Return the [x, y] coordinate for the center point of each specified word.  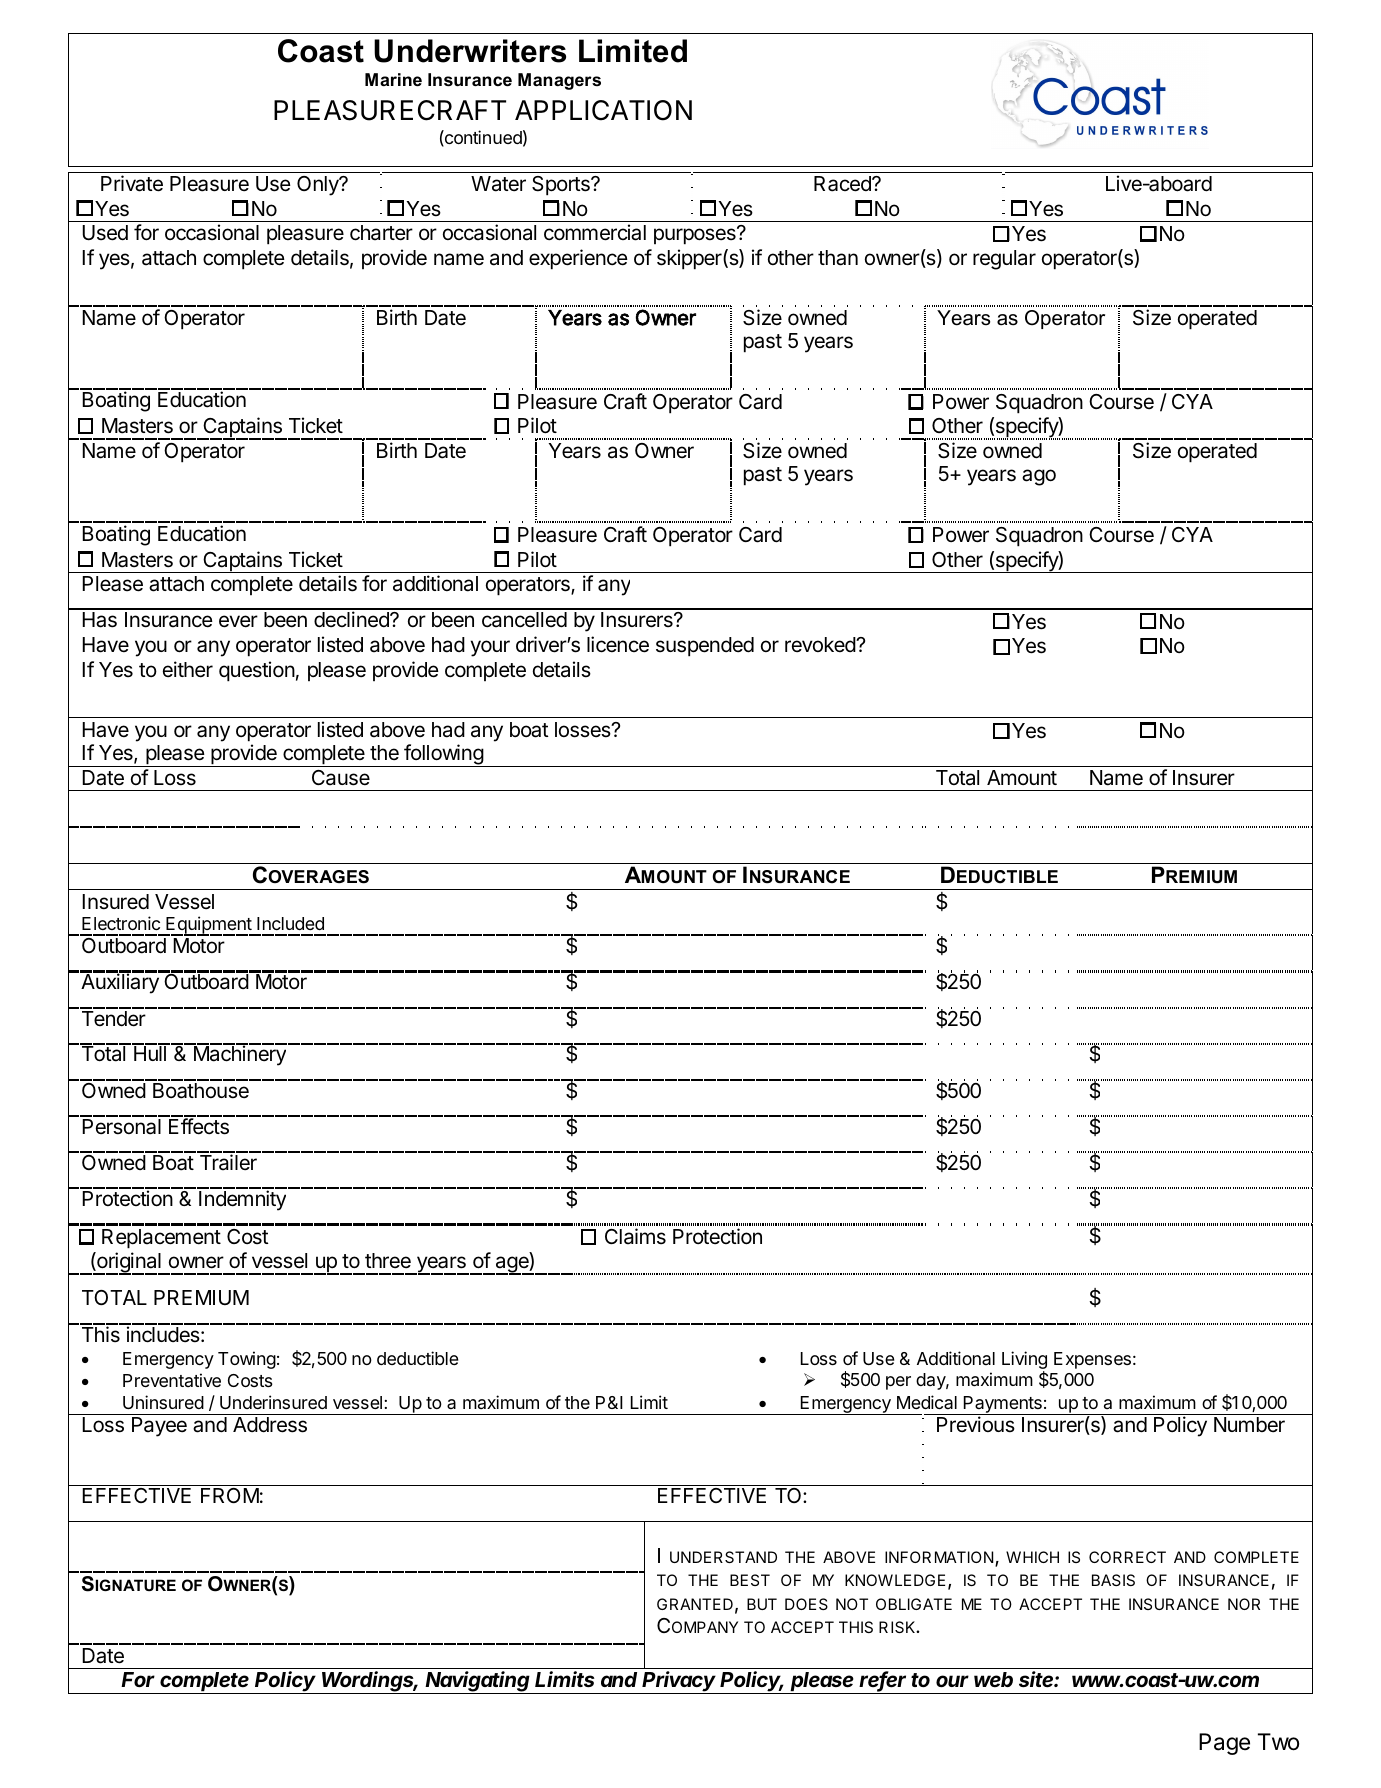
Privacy [680, 1682]
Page [1224, 1744]
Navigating [478, 1682]
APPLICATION [603, 110]
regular [1004, 260]
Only [319, 186]
